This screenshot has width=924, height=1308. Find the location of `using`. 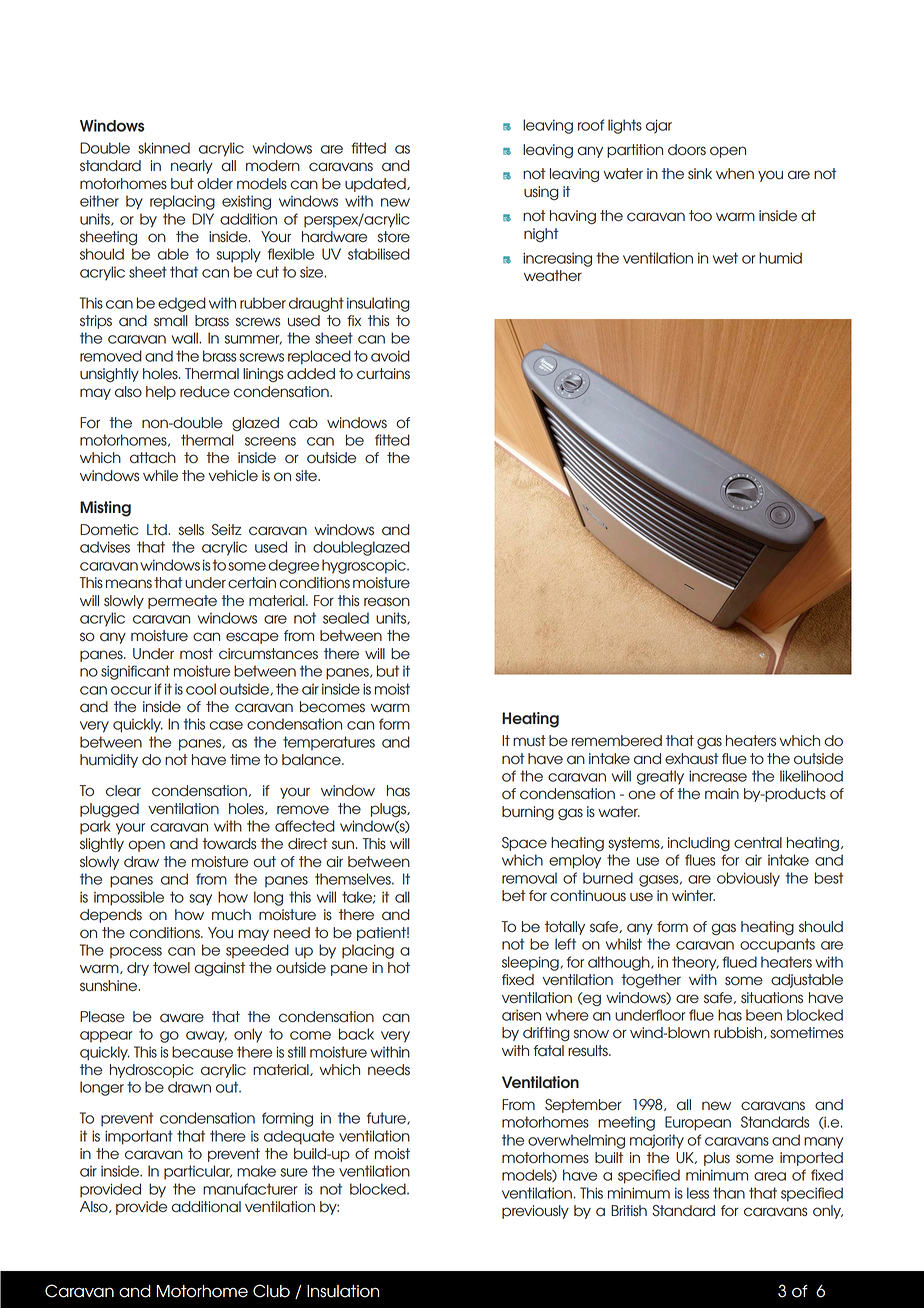

using is located at coordinates (541, 193).
